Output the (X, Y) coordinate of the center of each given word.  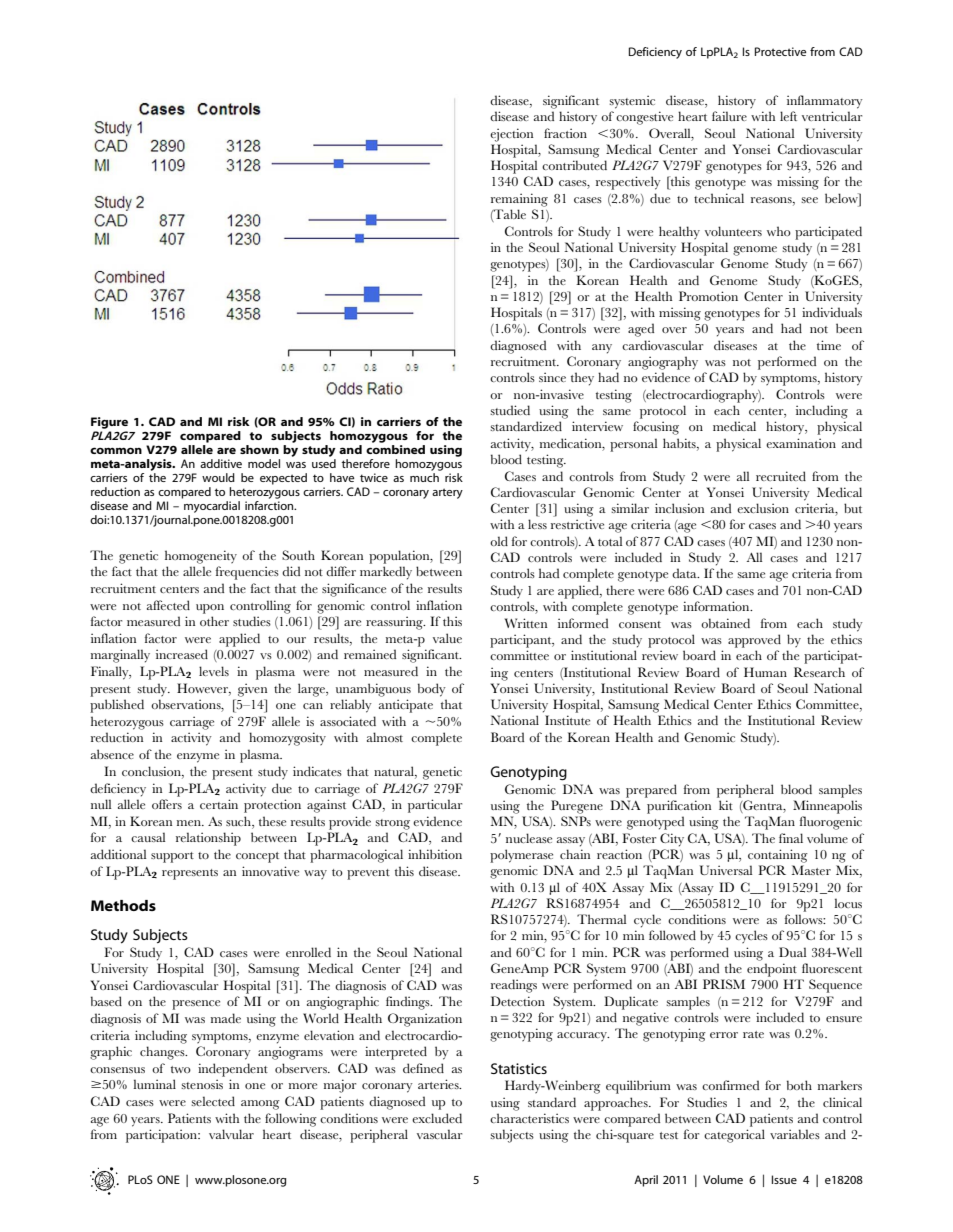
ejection (511, 135)
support (172, 857)
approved (754, 641)
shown (259, 449)
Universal (726, 870)
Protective (780, 51)
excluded (437, 1118)
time (829, 345)
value (447, 638)
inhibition (435, 854)
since (552, 377)
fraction (565, 133)
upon (210, 609)
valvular (231, 1134)
